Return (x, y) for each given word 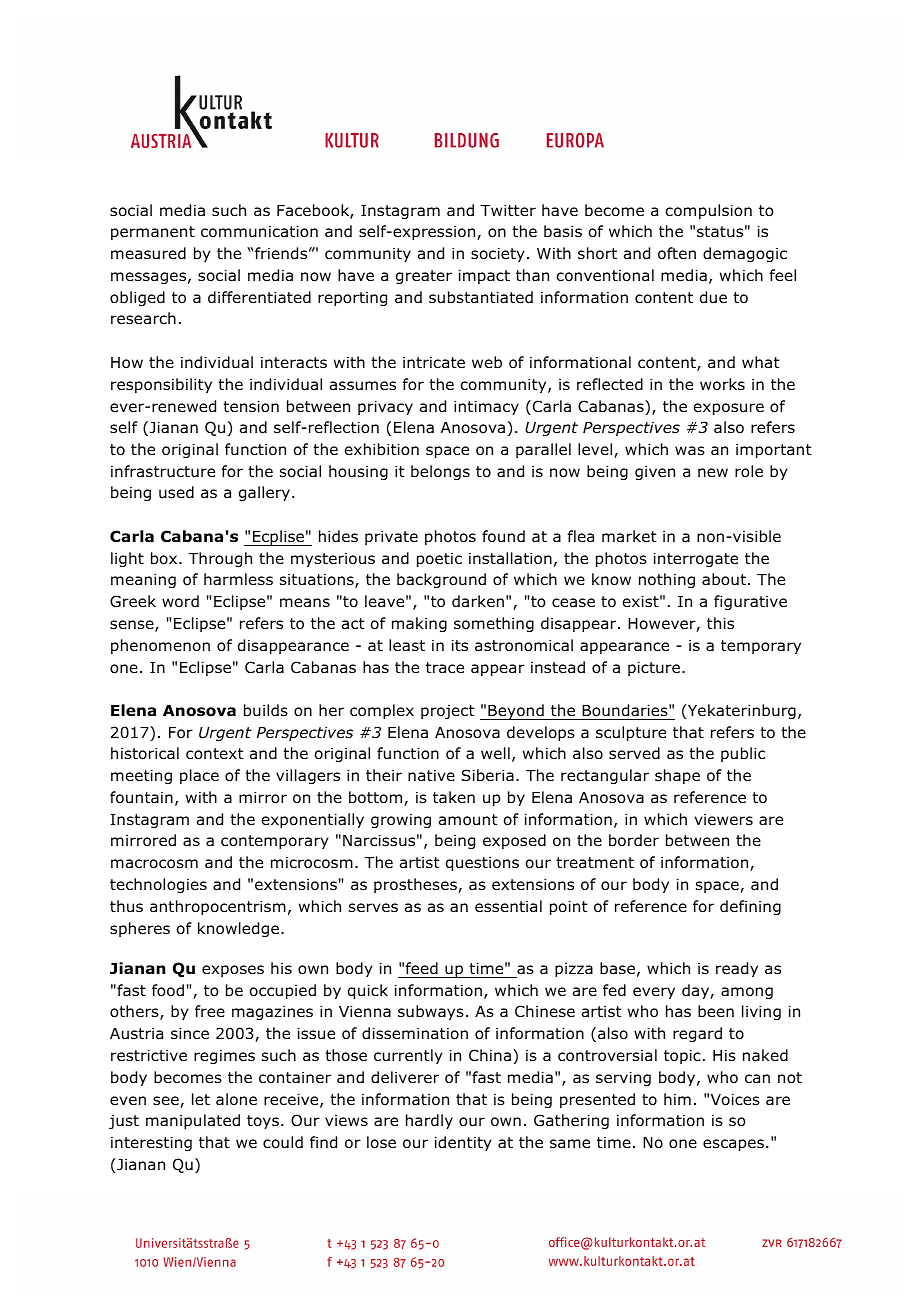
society (498, 255)
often (677, 253)
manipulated (193, 1121)
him (677, 1099)
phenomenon (160, 646)
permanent (153, 233)
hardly (429, 1121)
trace (445, 667)
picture (654, 669)
